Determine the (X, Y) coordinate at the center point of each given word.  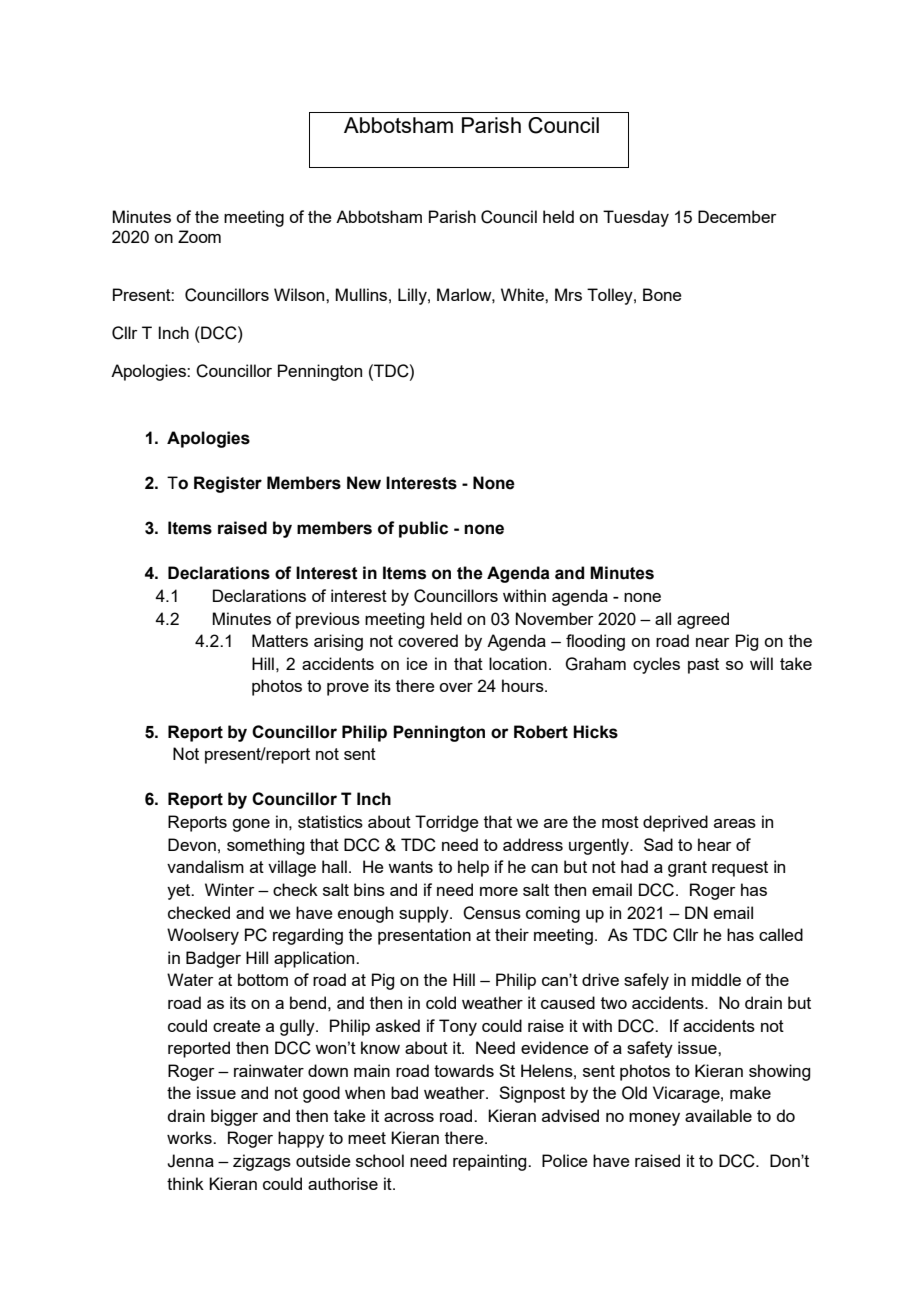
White (523, 294)
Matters (280, 640)
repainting (491, 1162)
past (703, 666)
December (737, 216)
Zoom (199, 236)
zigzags (262, 1162)
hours (524, 685)
